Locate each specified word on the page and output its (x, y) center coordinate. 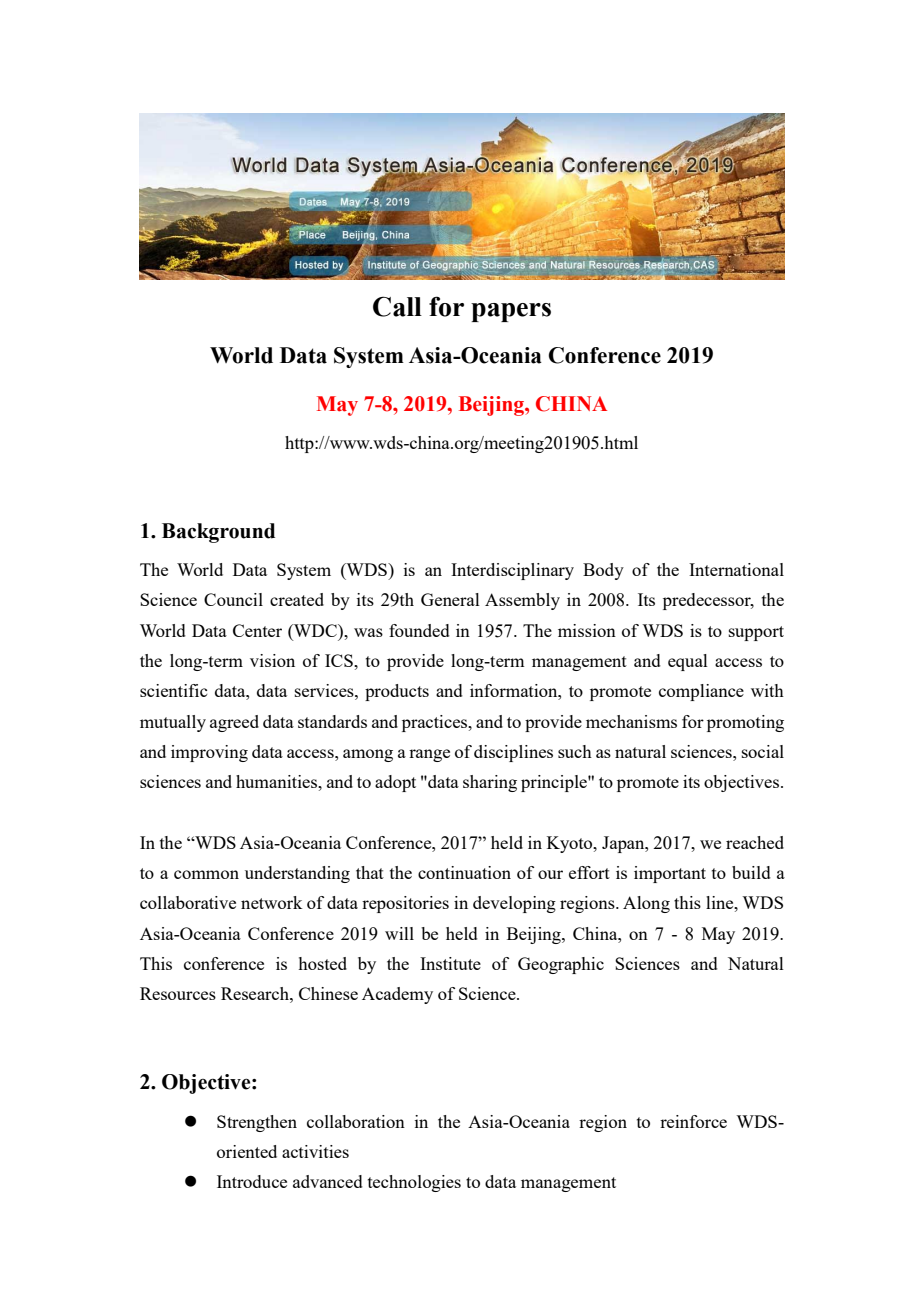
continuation (464, 872)
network (271, 902)
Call (397, 306)
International (736, 569)
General (450, 599)
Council (233, 599)
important (670, 874)
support (756, 633)
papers (511, 312)
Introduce (252, 1181)
